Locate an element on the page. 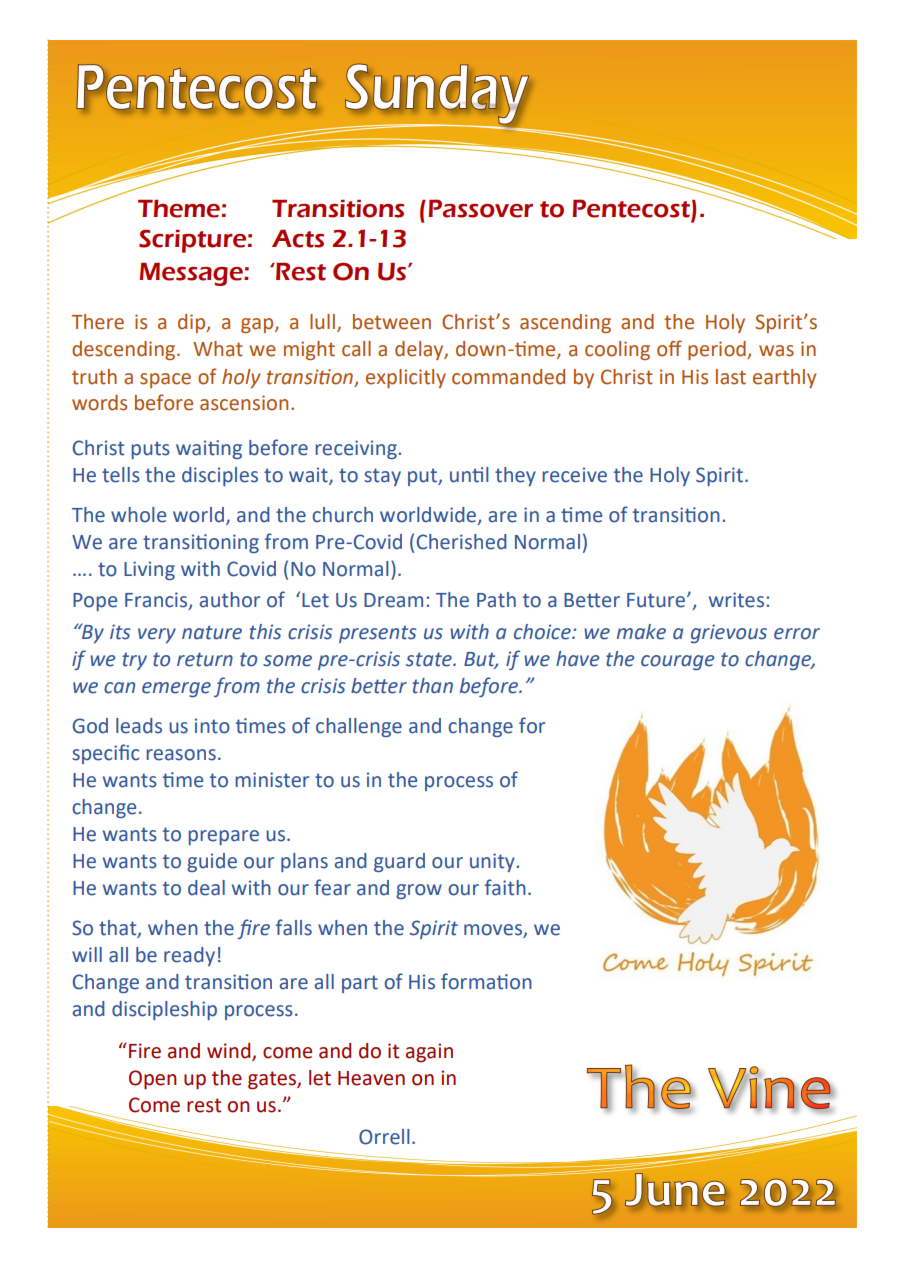  Passover is located at coordinates (480, 208).
